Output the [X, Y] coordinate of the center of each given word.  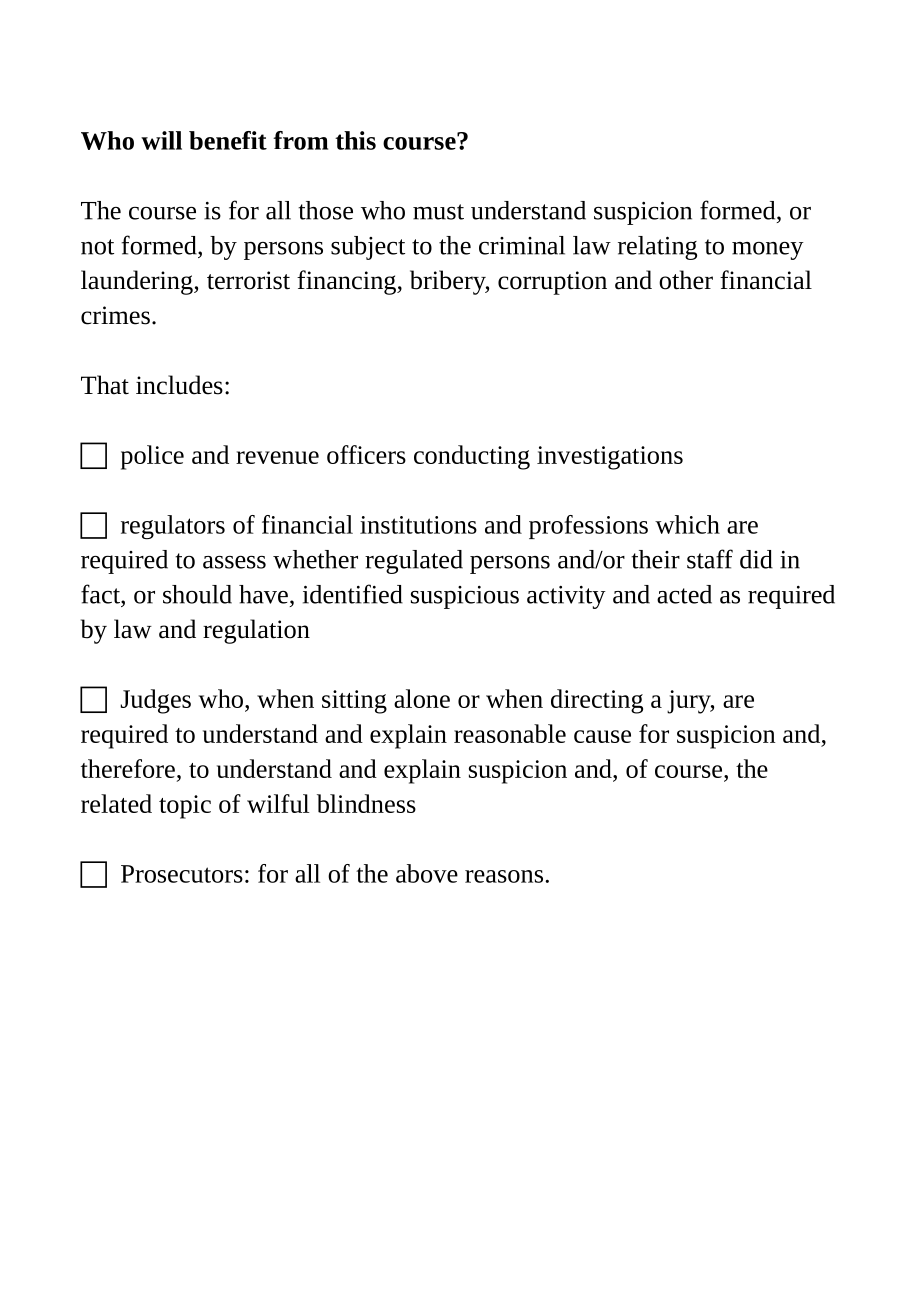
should [197, 594]
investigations [610, 458]
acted [684, 594]
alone [422, 698]
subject [368, 248]
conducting [472, 457]
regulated [414, 562]
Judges [156, 701]
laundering [138, 282]
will [161, 140]
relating [657, 248]
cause [602, 736]
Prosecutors [182, 874]
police [152, 457]
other [686, 280]
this [355, 140]
